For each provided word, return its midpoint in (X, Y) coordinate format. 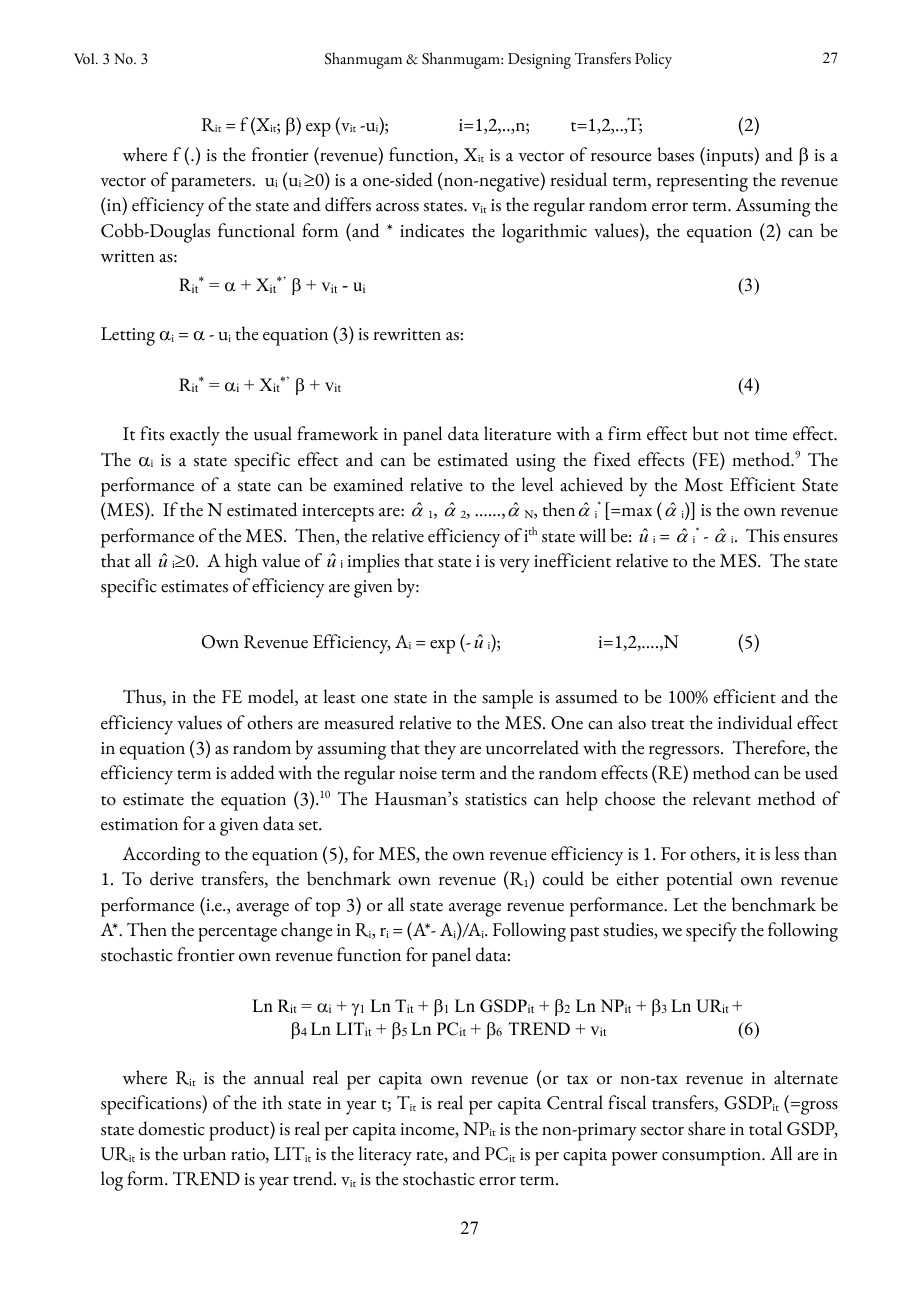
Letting (128, 336)
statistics (496, 799)
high (241, 563)
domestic (171, 1128)
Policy (653, 60)
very (514, 566)
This (762, 535)
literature (517, 433)
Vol (85, 58)
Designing (539, 61)
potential (699, 881)
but (705, 433)
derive (172, 878)
